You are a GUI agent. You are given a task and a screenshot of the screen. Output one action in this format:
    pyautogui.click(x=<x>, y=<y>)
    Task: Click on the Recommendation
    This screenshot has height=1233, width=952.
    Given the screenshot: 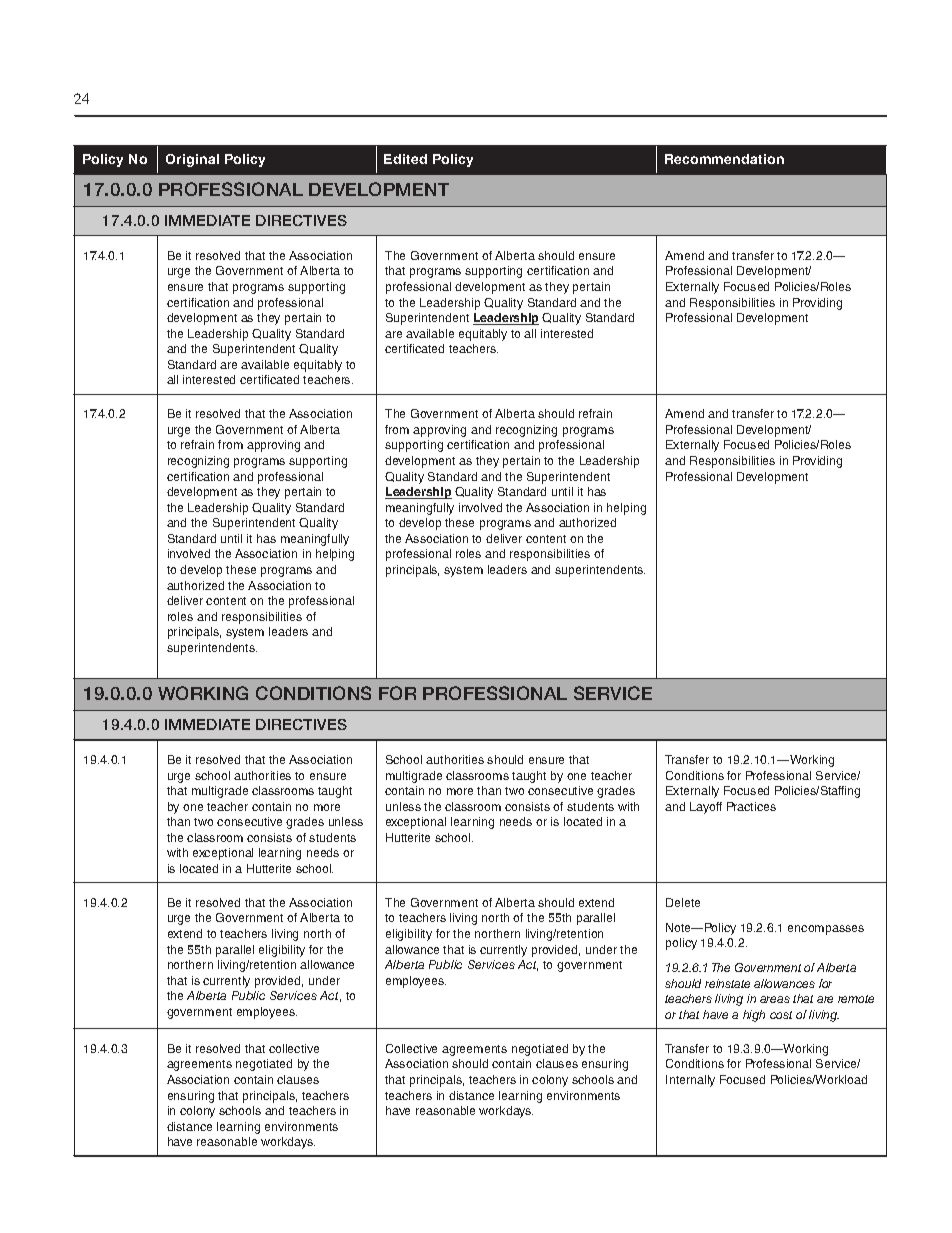 What is the action you would take?
    pyautogui.click(x=724, y=159)
